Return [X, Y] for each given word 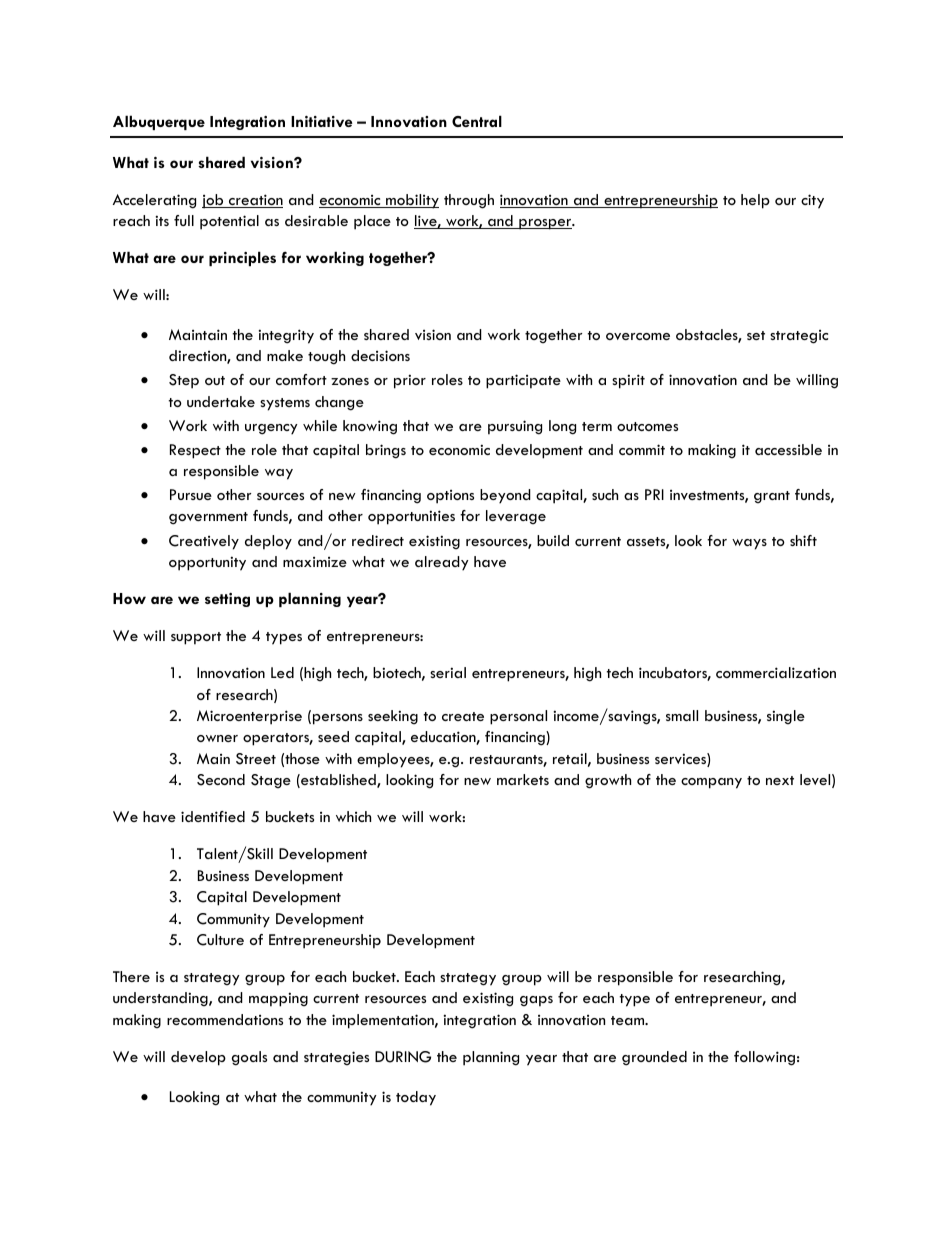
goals [249, 1058]
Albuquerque [159, 122]
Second [221, 780]
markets [523, 779]
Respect [195, 451]
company [711, 783]
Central [477, 121]
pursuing [515, 427]
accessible [788, 449]
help [755, 201]
